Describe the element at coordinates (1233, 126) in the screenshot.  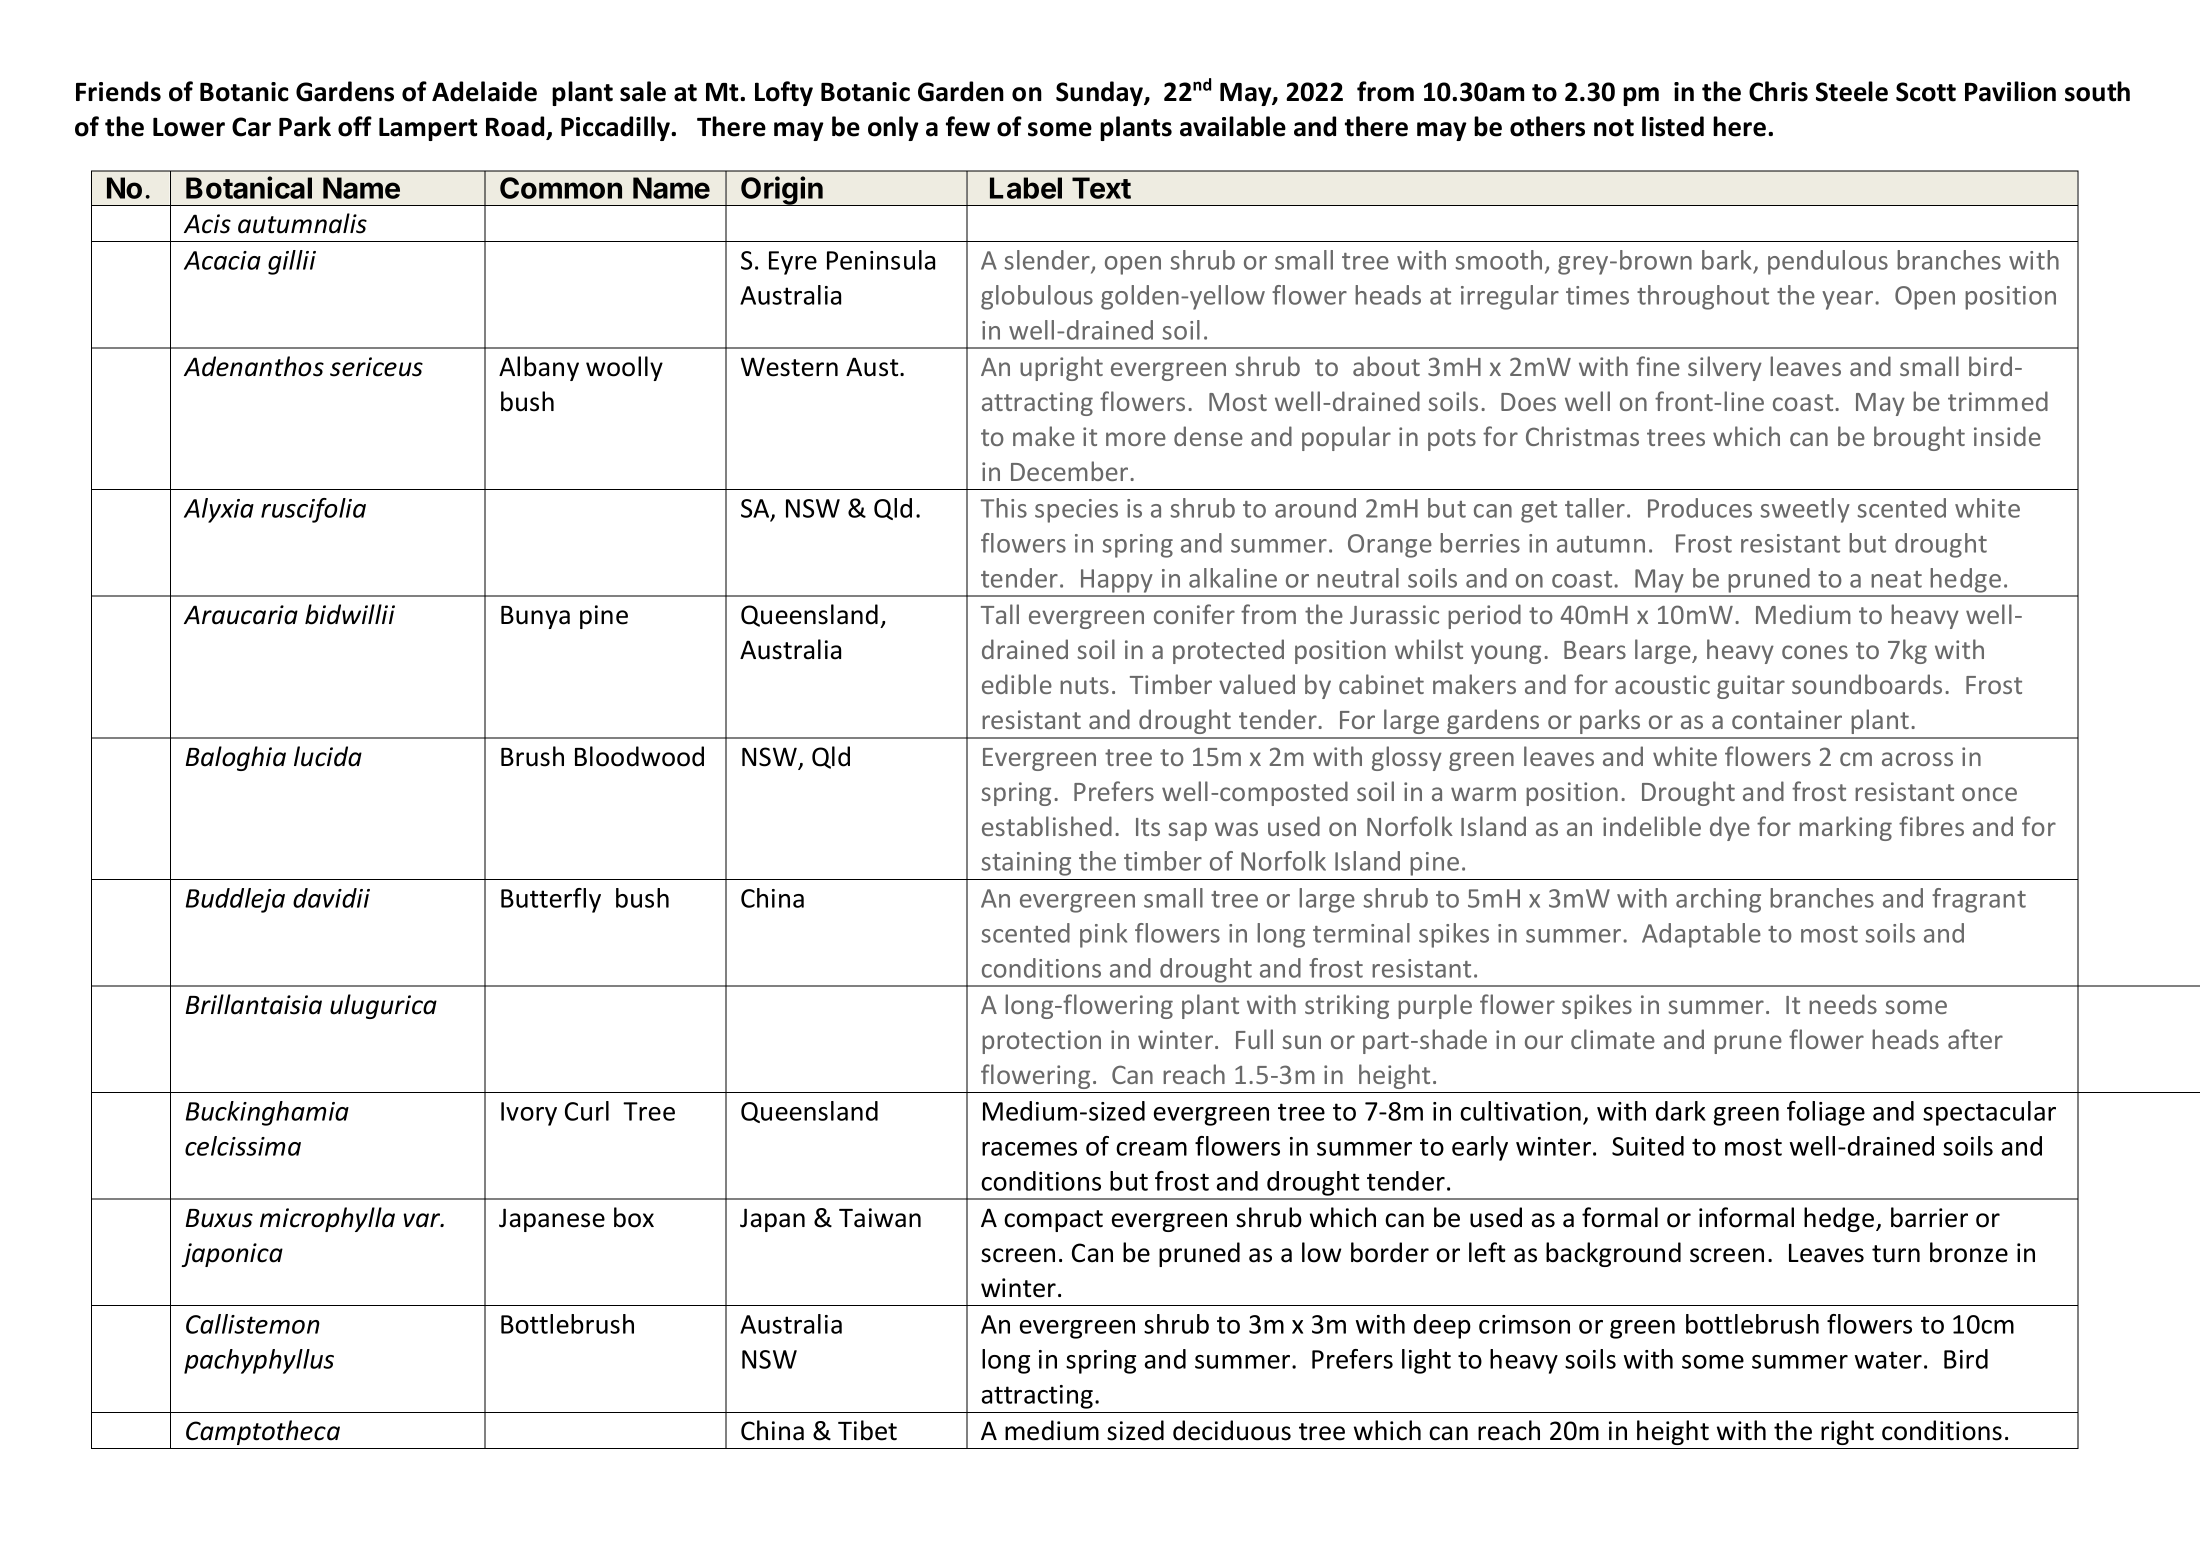
I see `available` at that location.
